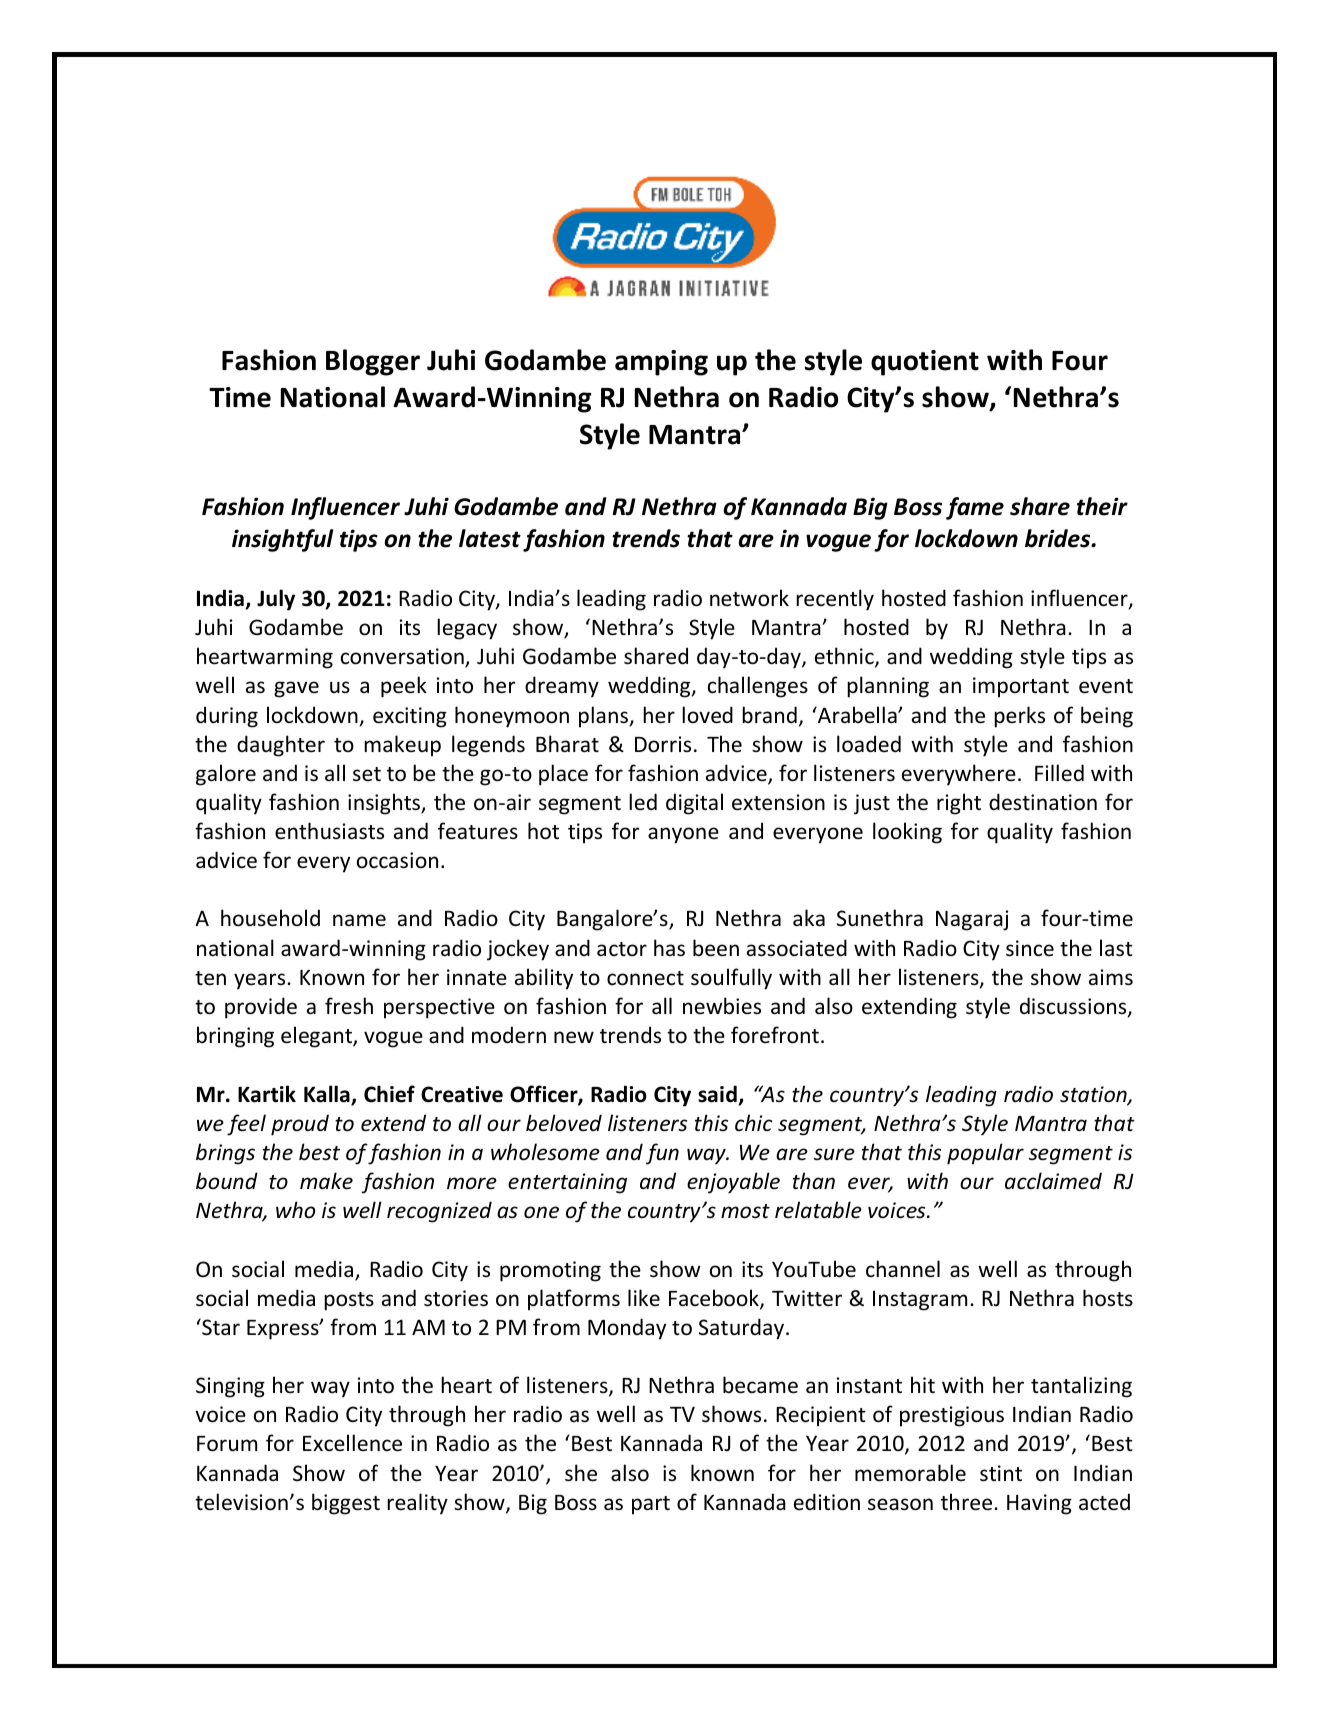 This document has width=1329, height=1720. What do you see at coordinates (352, 1443) in the document?
I see `Excellence` at bounding box center [352, 1443].
